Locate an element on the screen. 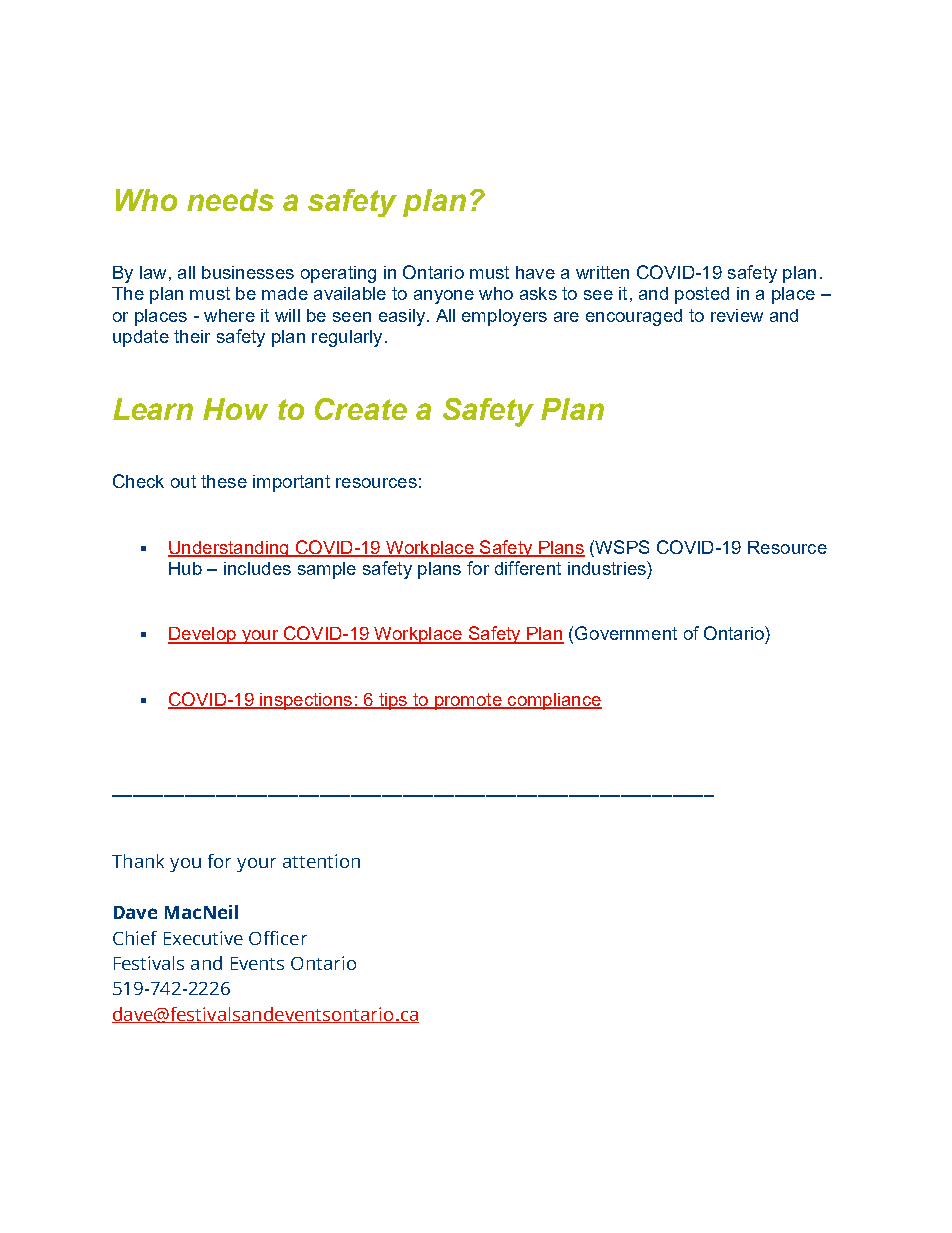 The width and height of the screenshot is (952, 1233). needs is located at coordinates (230, 200).
